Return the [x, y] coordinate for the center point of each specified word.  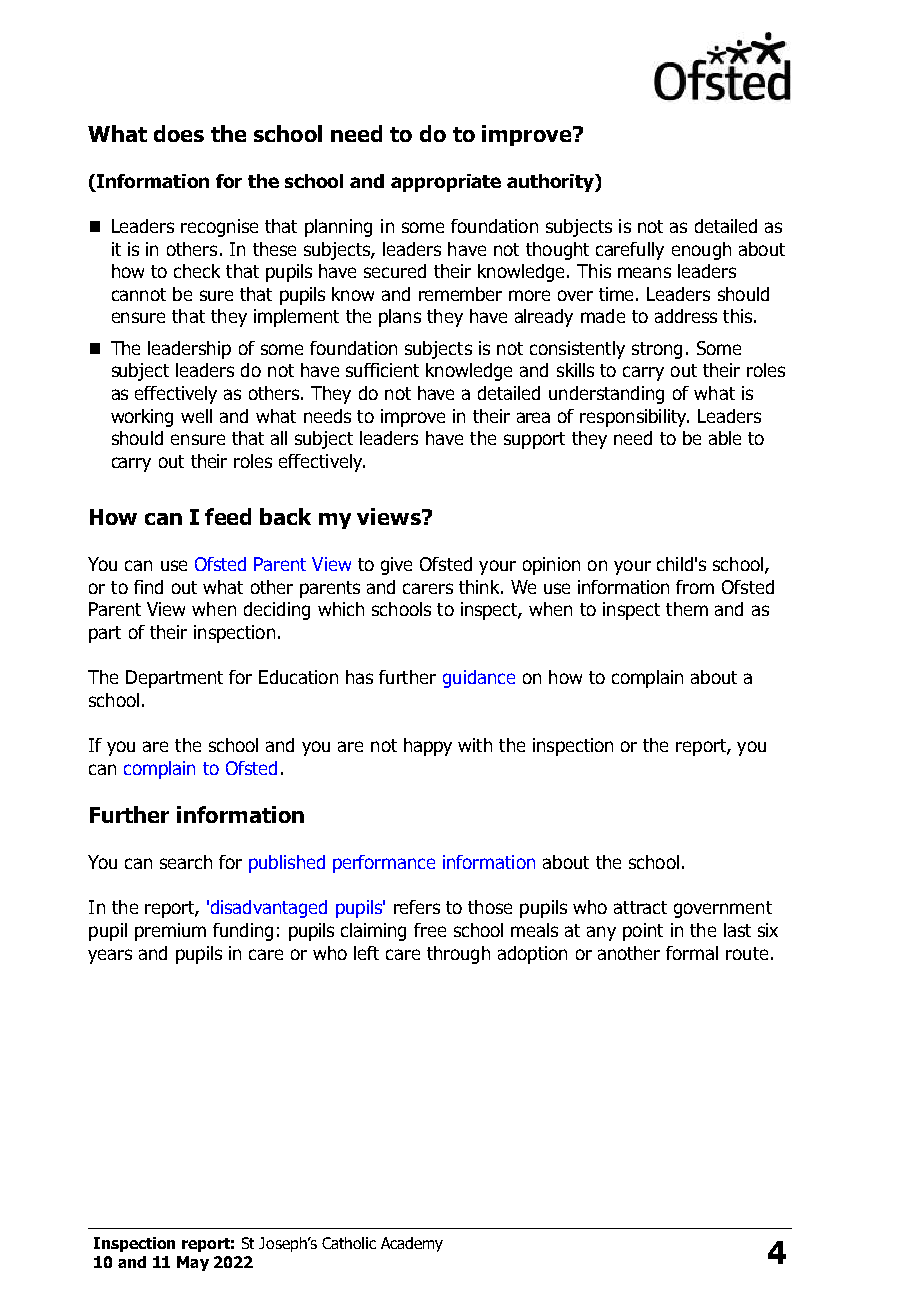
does [179, 133]
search [186, 862]
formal [692, 953]
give [396, 566]
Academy [412, 1244]
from [695, 587]
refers [417, 907]
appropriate [446, 183]
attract [640, 907]
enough [701, 251]
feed [228, 516]
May [193, 1263]
